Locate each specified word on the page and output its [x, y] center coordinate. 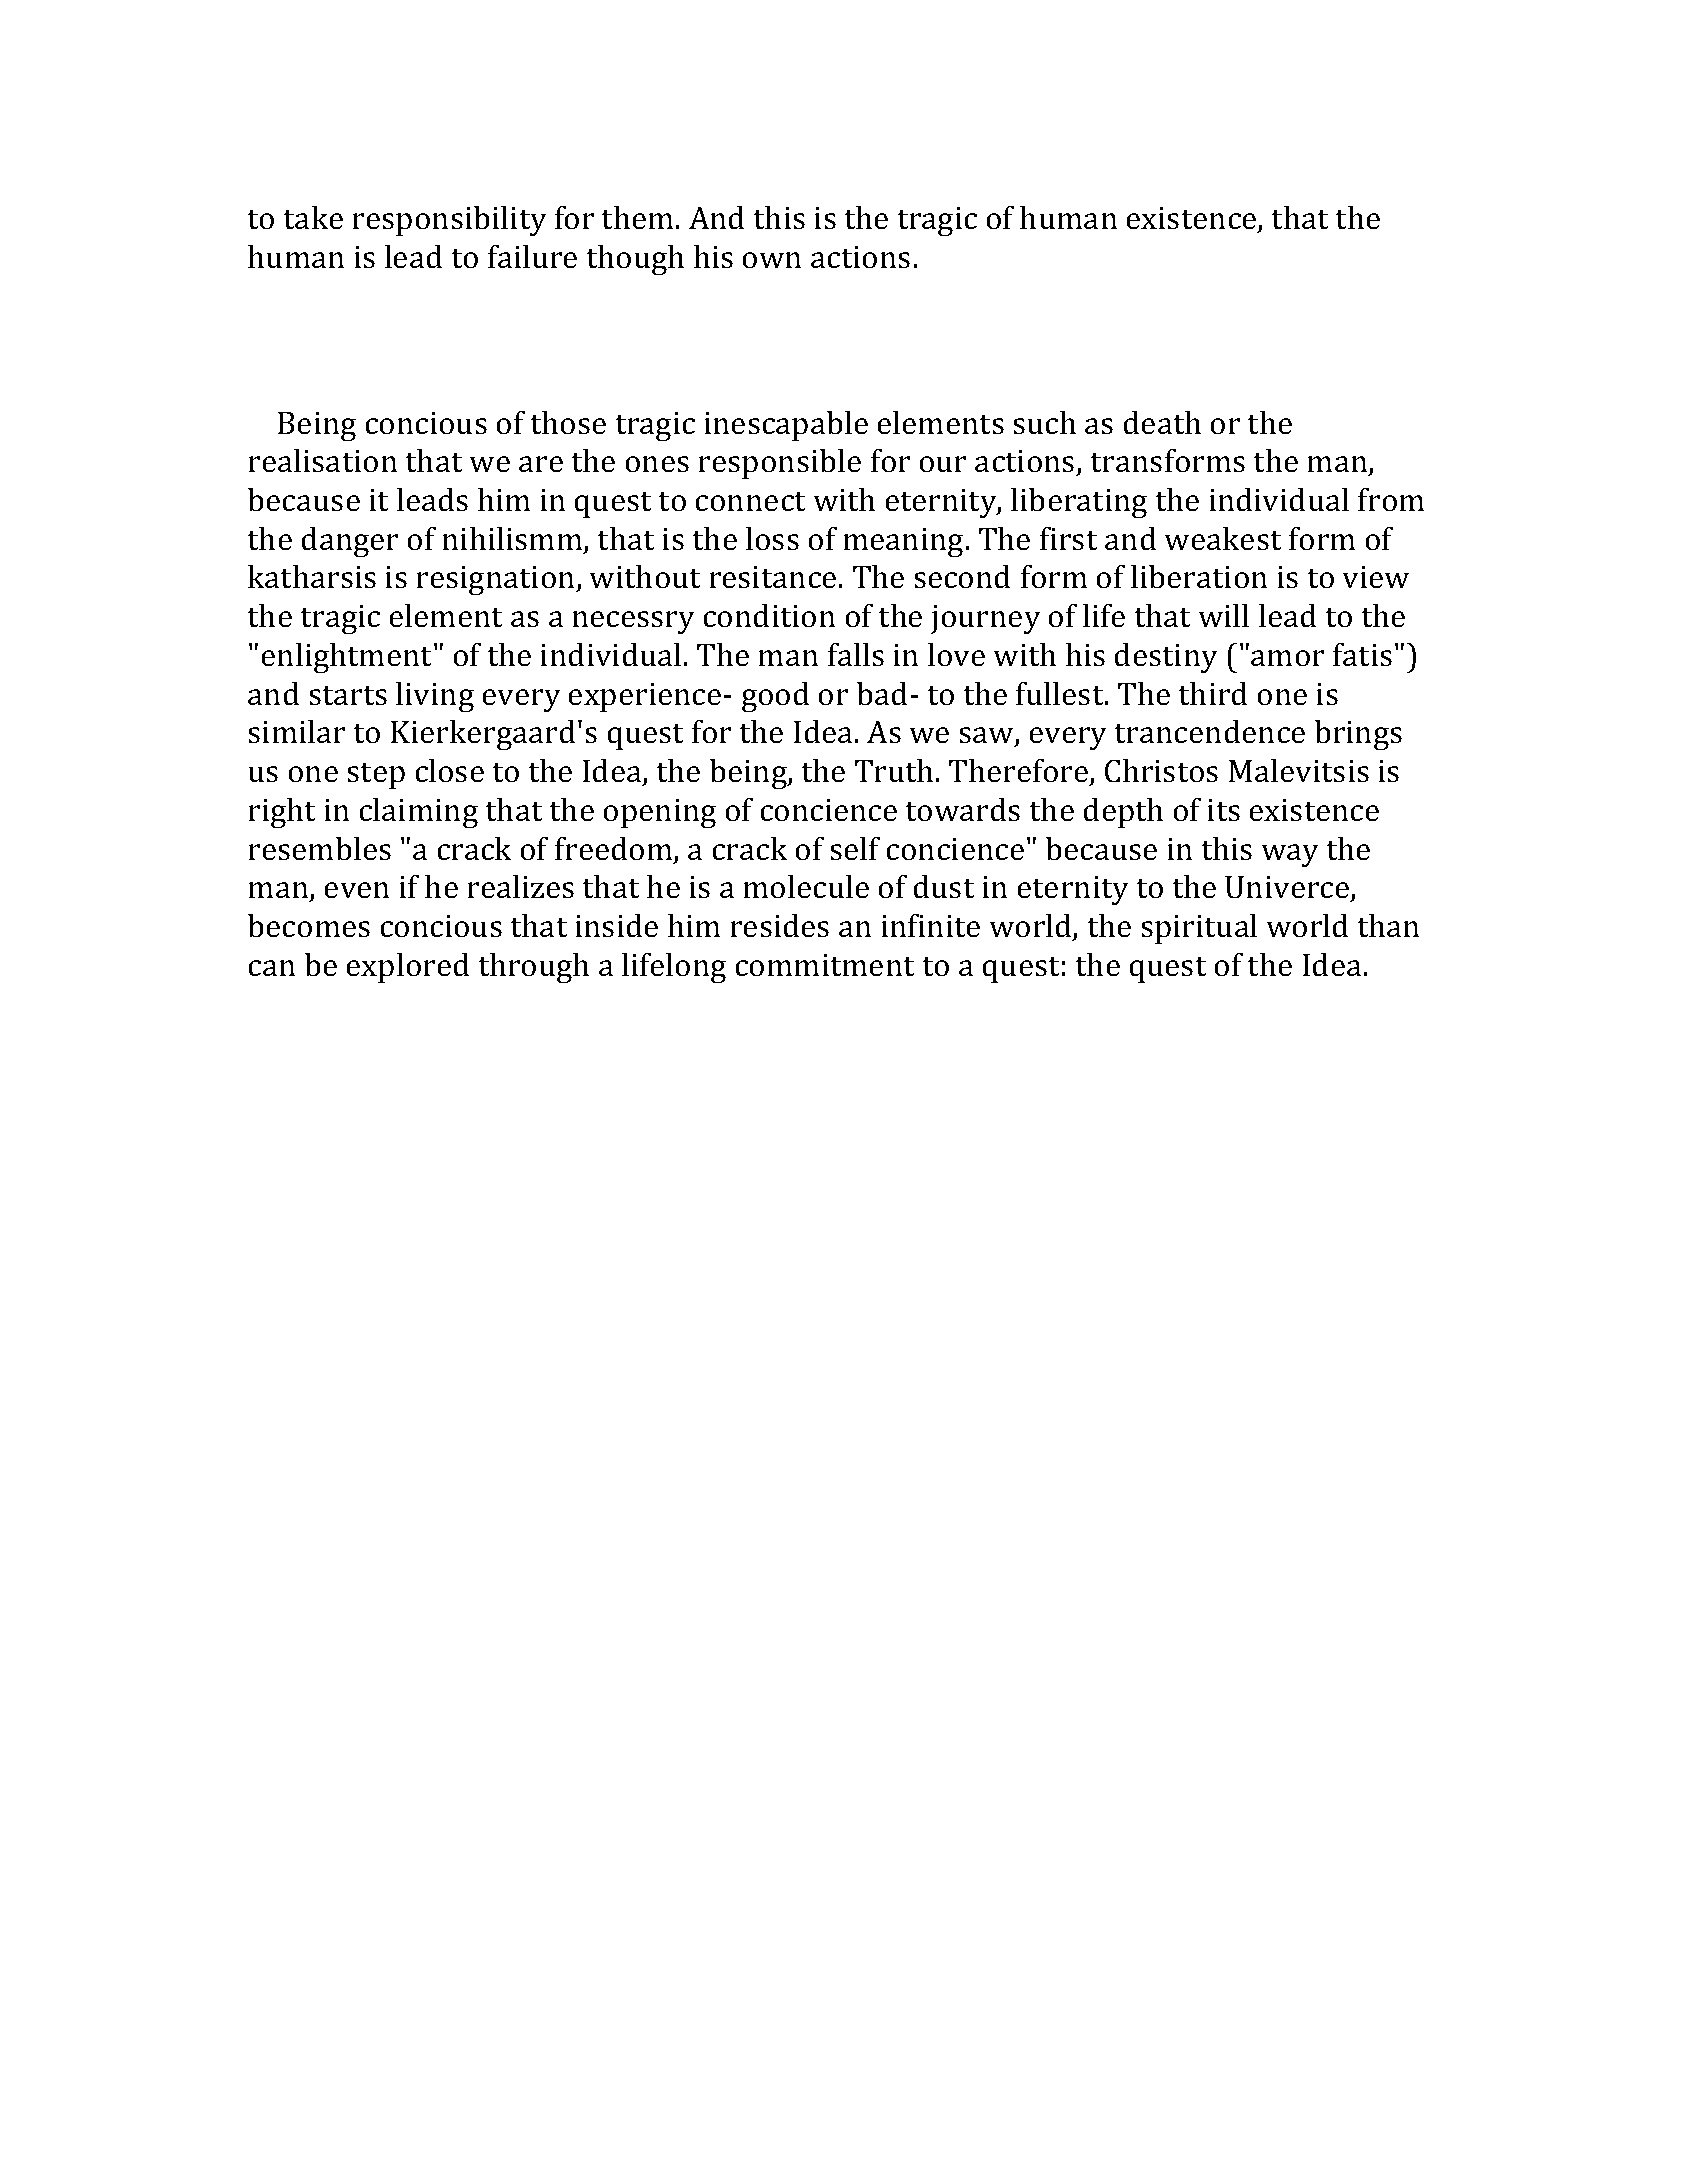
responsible [780, 464]
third [1213, 693]
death [1162, 422]
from [1391, 499]
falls [856, 654]
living [435, 697]
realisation [323, 460]
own [772, 260]
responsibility [449, 221]
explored [408, 968]
